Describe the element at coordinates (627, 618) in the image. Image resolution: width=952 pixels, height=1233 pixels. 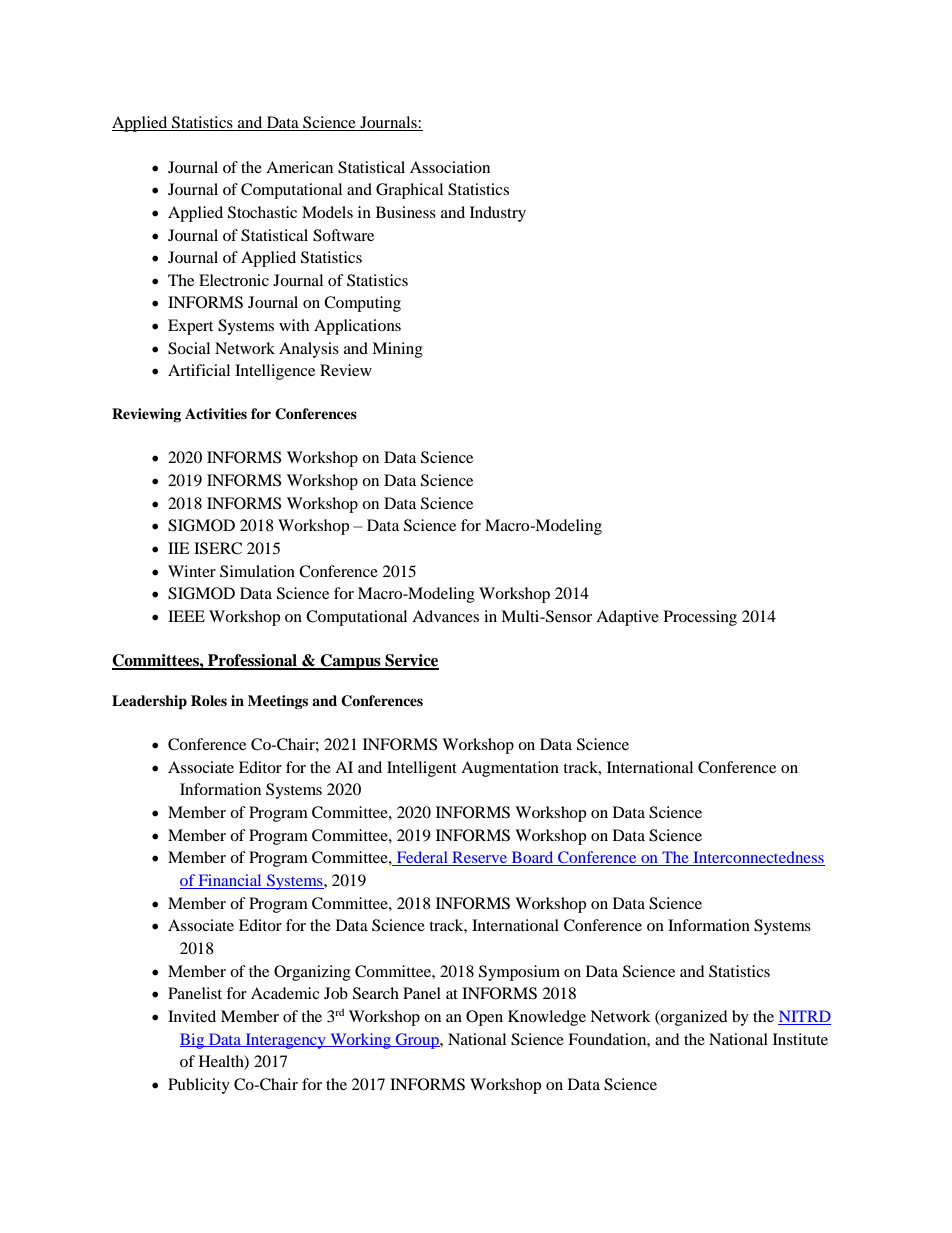
I see `Adaptive` at that location.
